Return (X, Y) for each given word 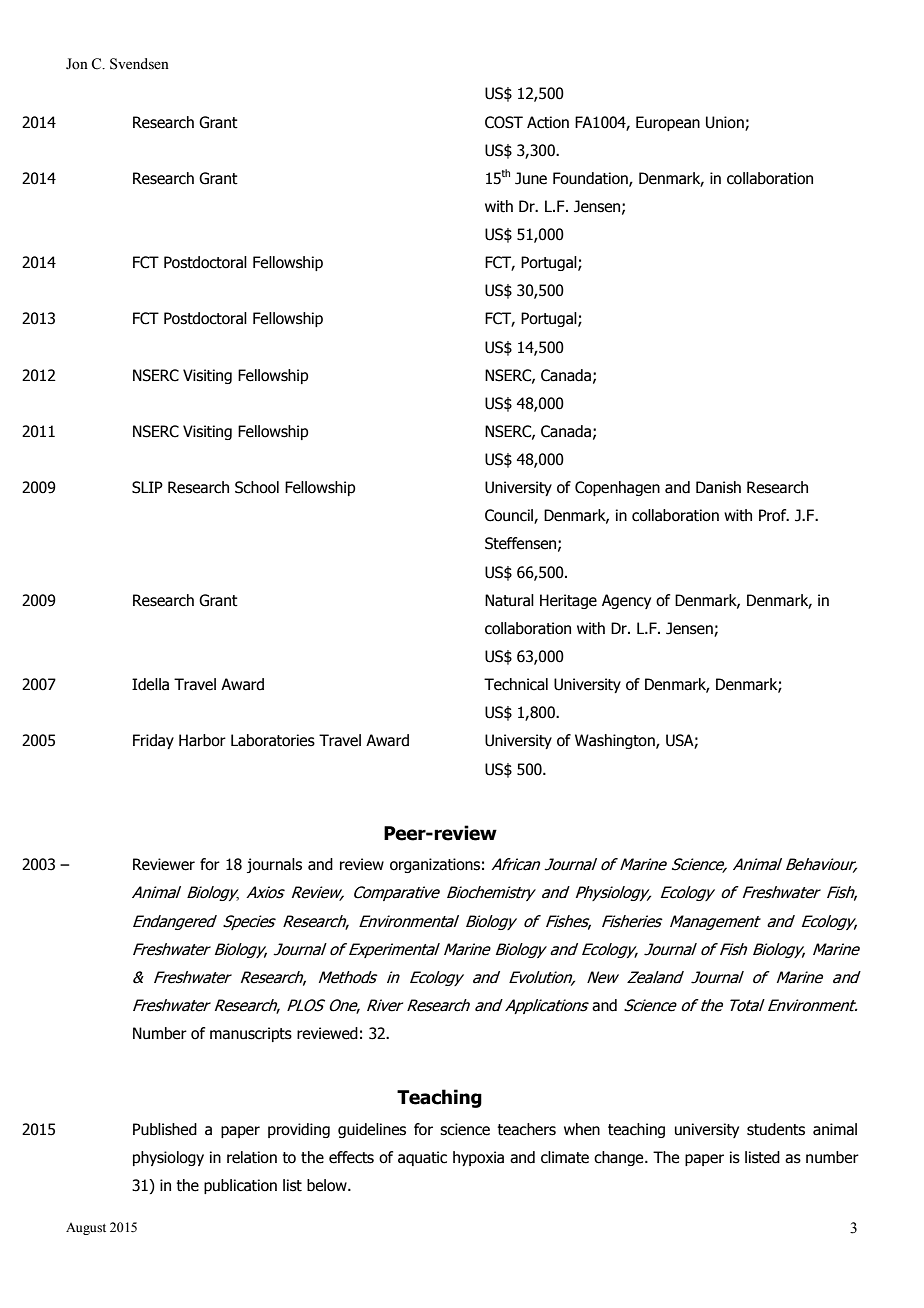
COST (504, 122)
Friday (153, 741)
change (620, 1158)
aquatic (422, 1158)
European (668, 123)
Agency (626, 601)
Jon (77, 64)
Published (165, 1129)
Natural (509, 600)
